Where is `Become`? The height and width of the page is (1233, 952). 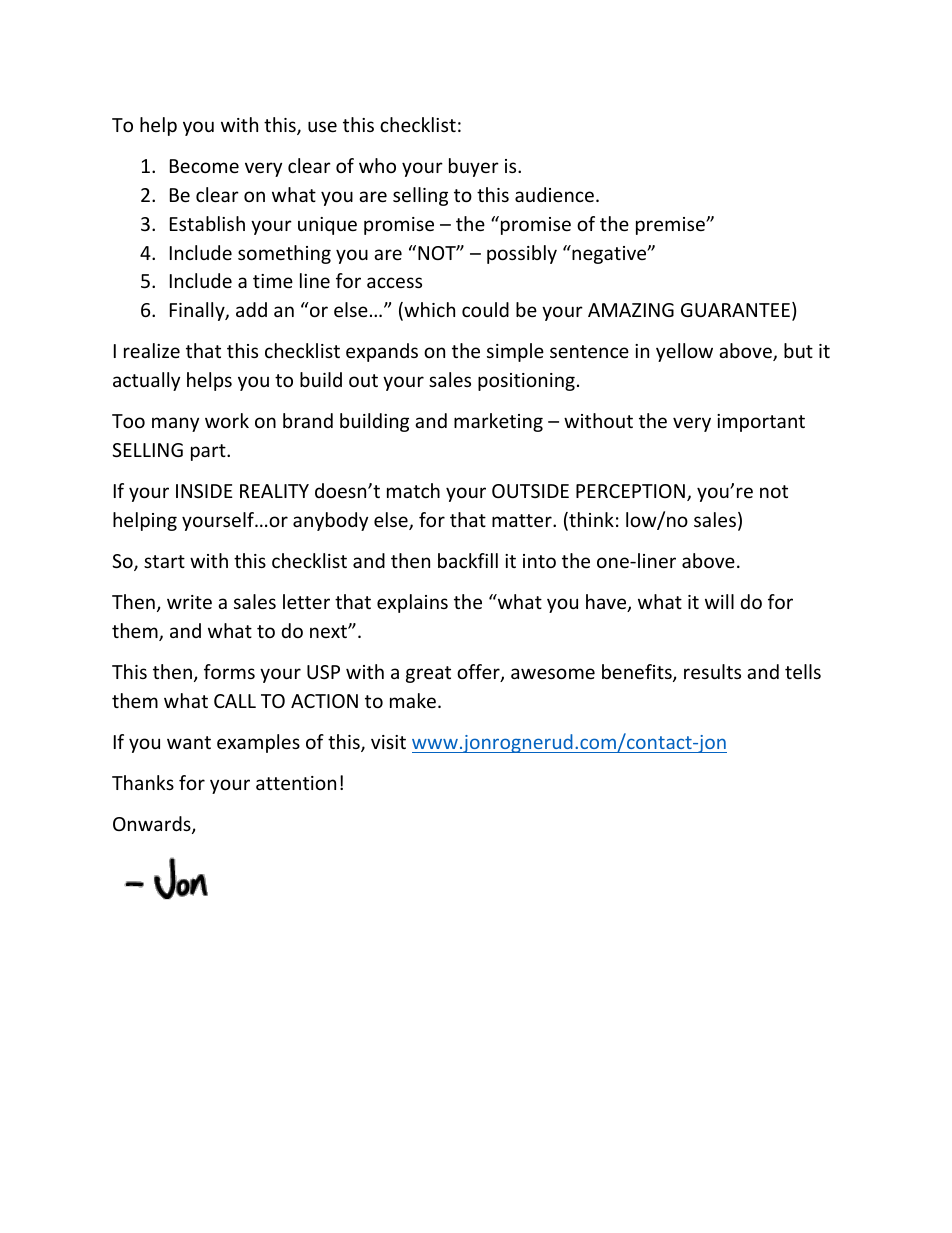 Become is located at coordinates (204, 166).
